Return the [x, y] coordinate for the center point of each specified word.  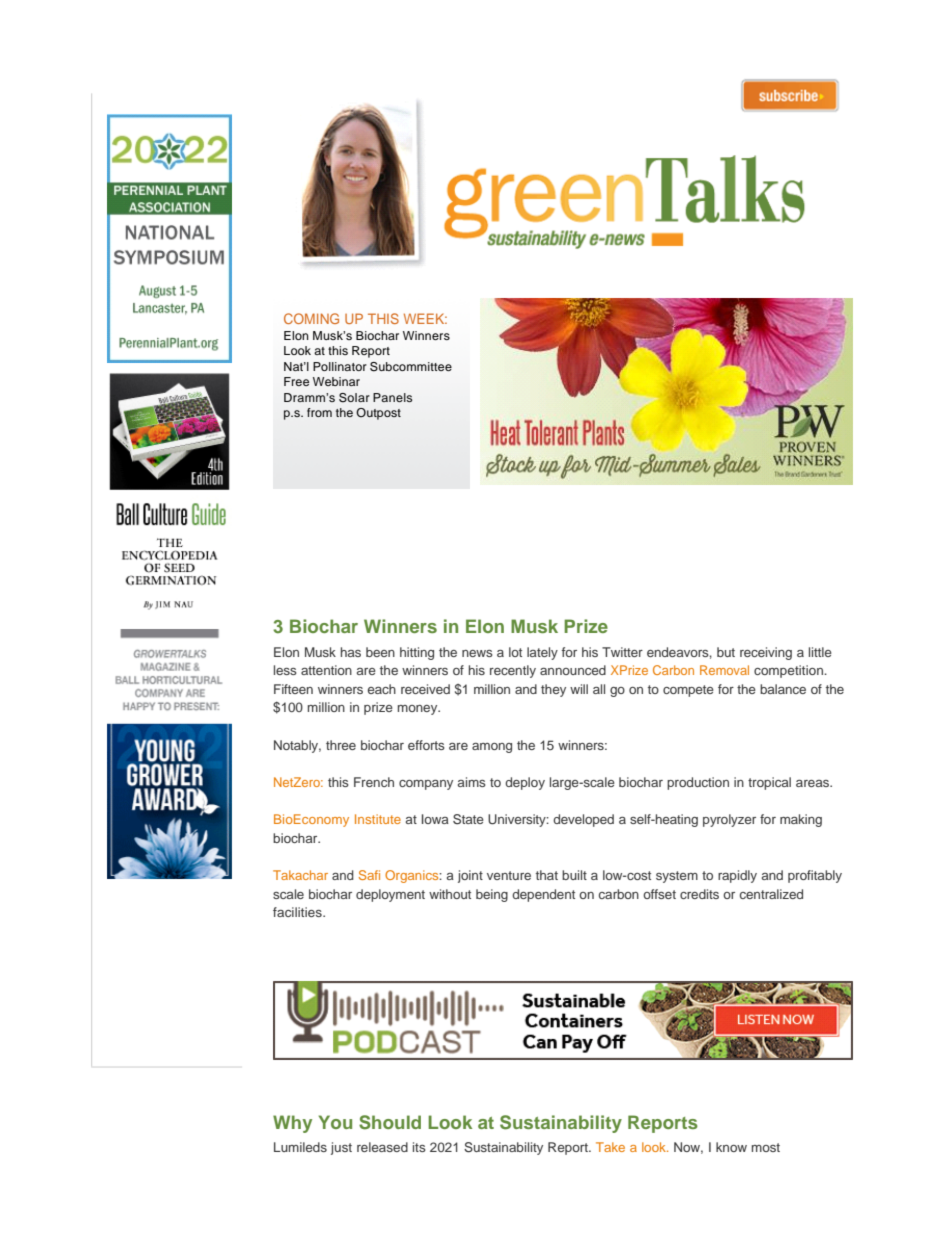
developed [583, 820]
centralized [771, 894]
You [335, 1122]
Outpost [378, 414]
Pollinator [340, 366]
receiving [766, 653]
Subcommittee [411, 367]
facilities [298, 912]
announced [573, 670]
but [726, 652]
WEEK [425, 318]
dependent [543, 895]
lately [542, 653]
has [351, 652]
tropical [769, 783]
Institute [378, 819]
